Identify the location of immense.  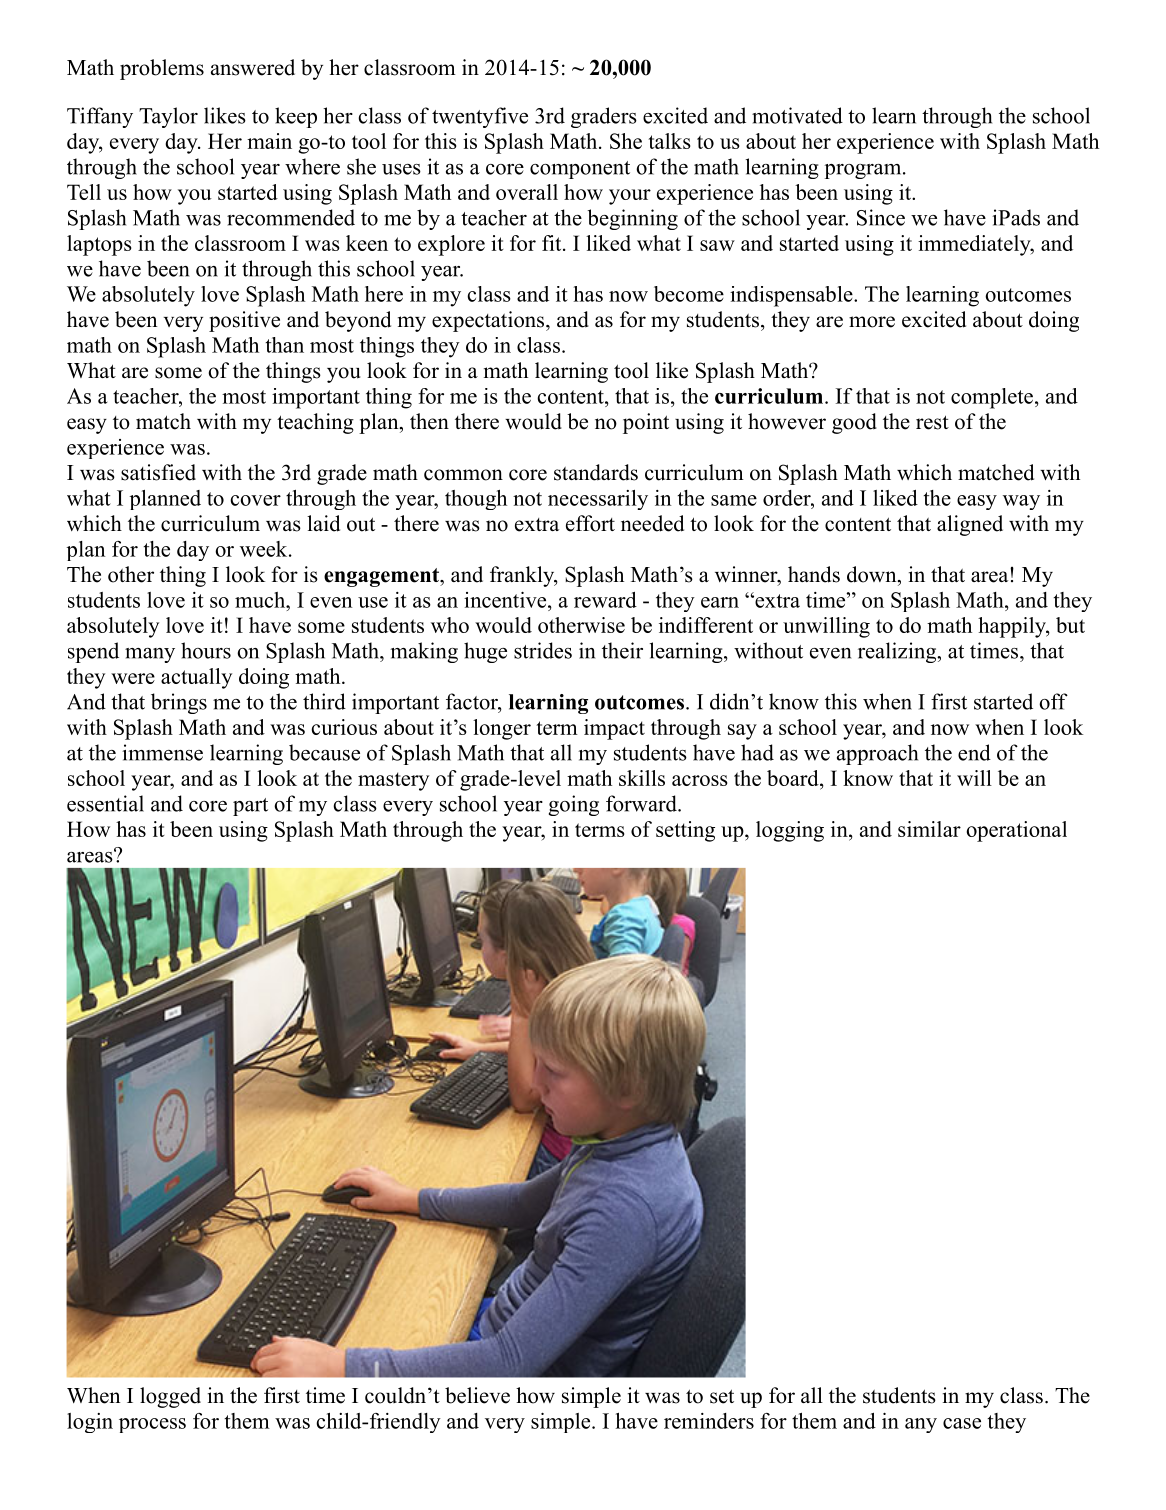
(162, 752).
